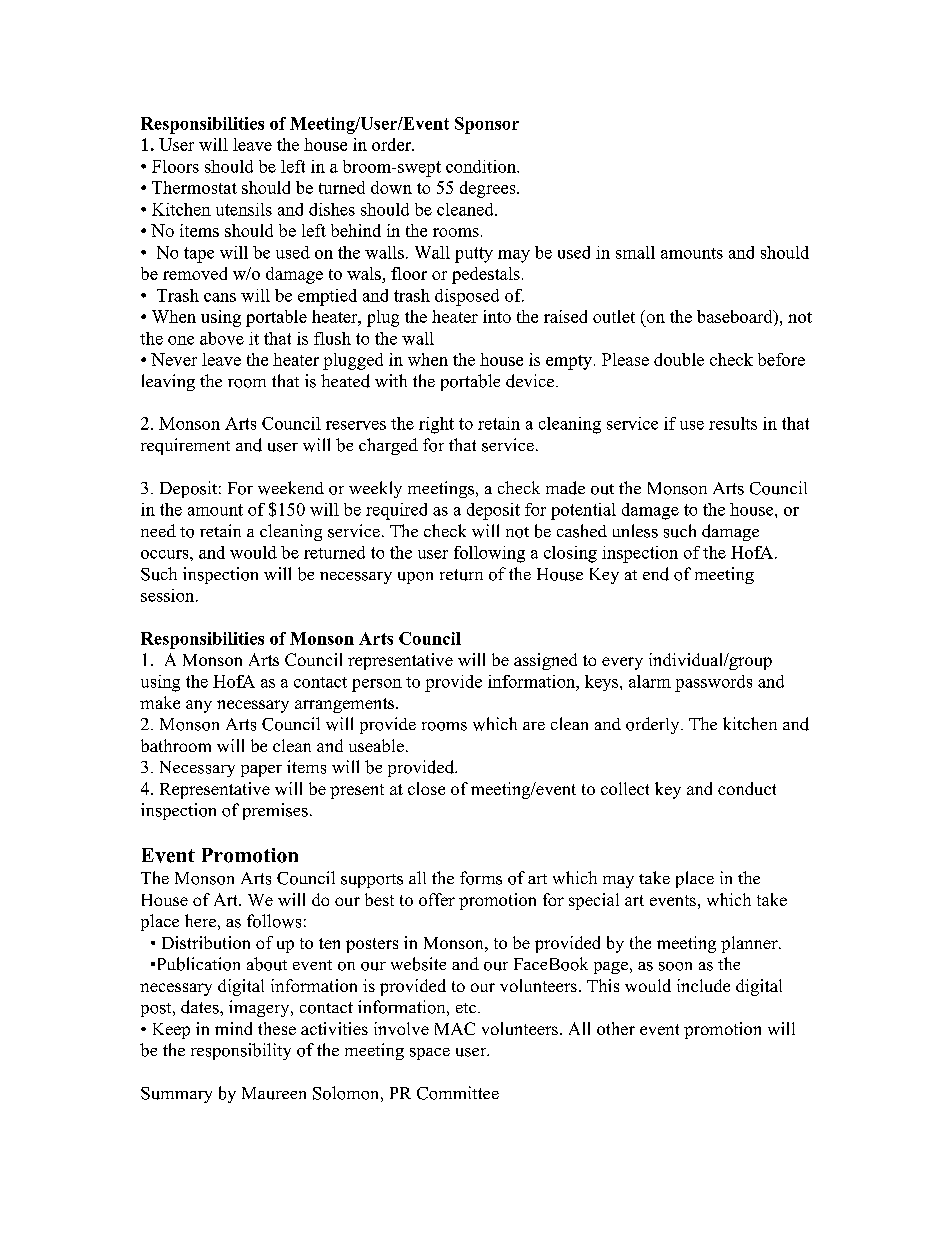 Image resolution: width=952 pixels, height=1233 pixels. I want to click on passwords, so click(713, 683).
